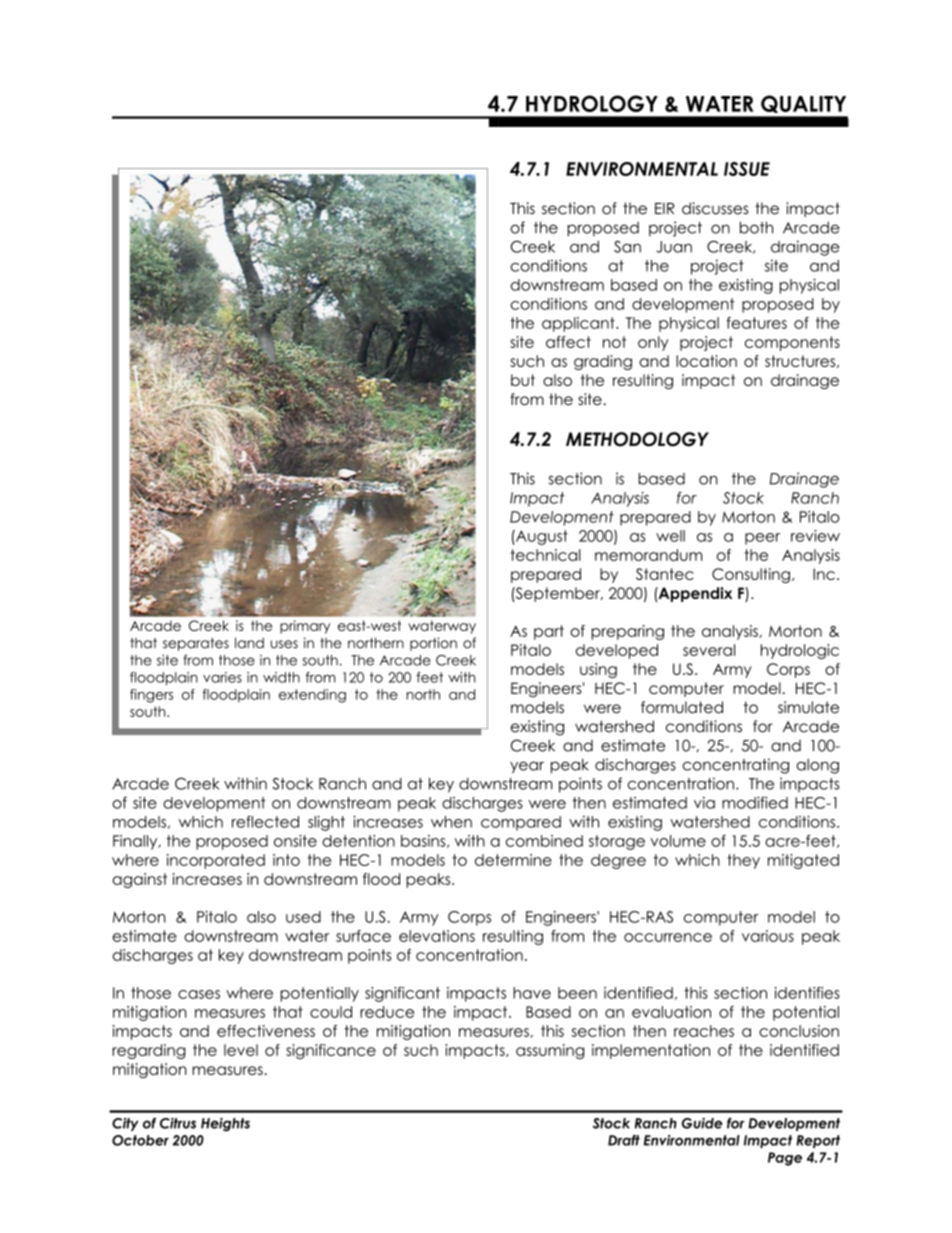 Image resolution: width=952 pixels, height=1233 pixels. I want to click on separates, so click(196, 644).
